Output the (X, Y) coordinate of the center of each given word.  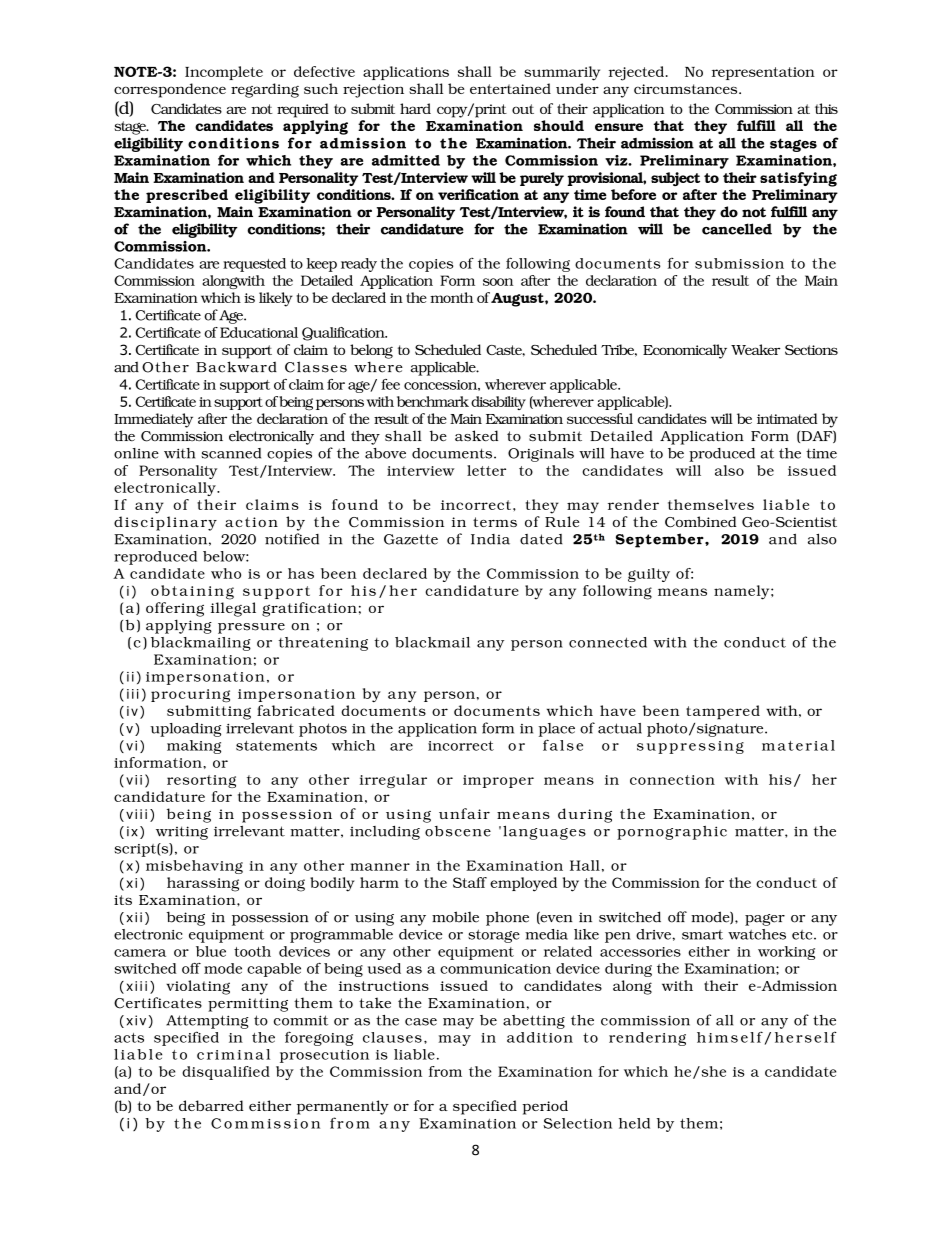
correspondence (170, 90)
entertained (510, 88)
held (634, 1123)
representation (763, 73)
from (445, 1071)
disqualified (226, 1073)
